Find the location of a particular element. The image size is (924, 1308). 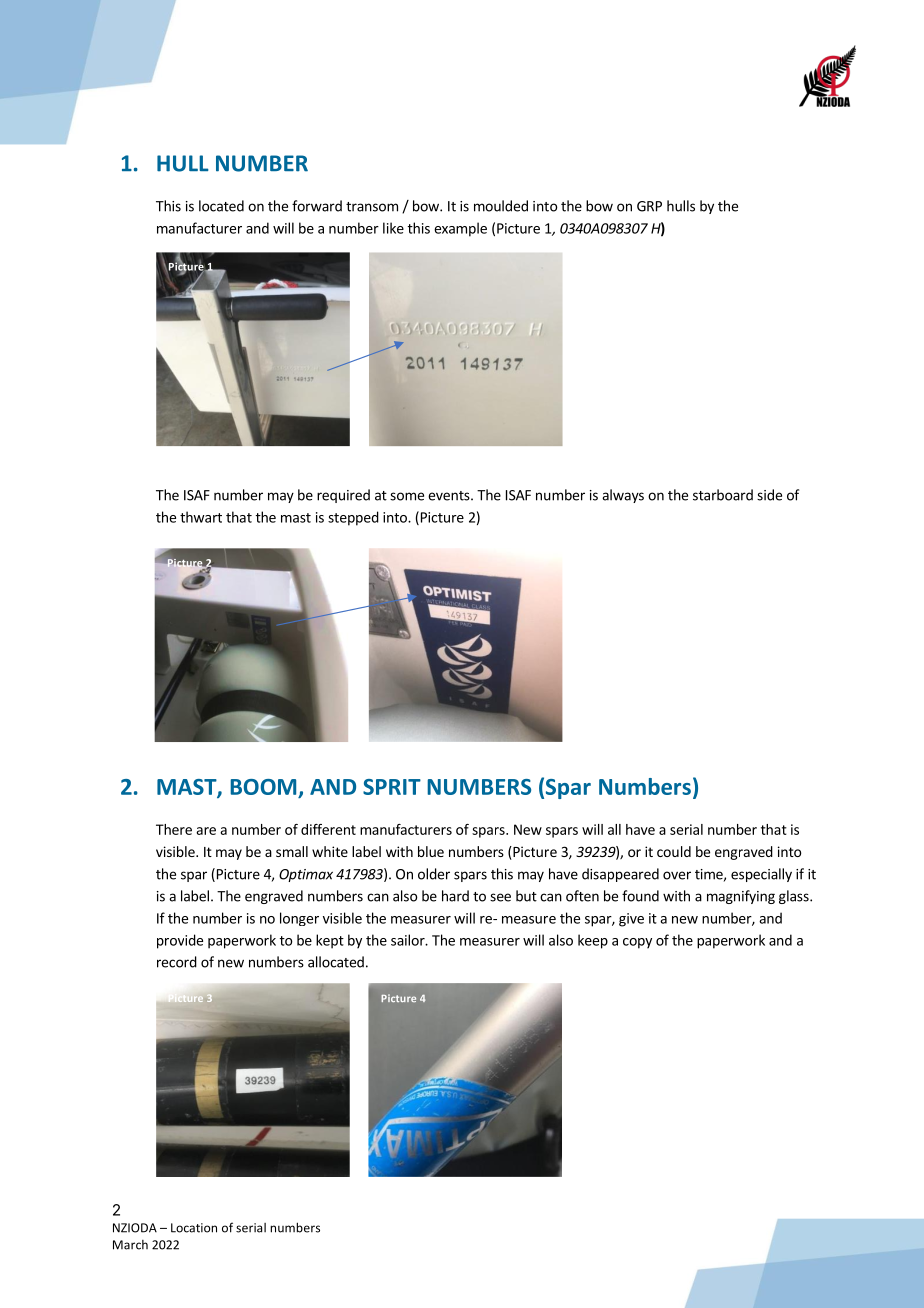

GRP is located at coordinates (649, 206).
